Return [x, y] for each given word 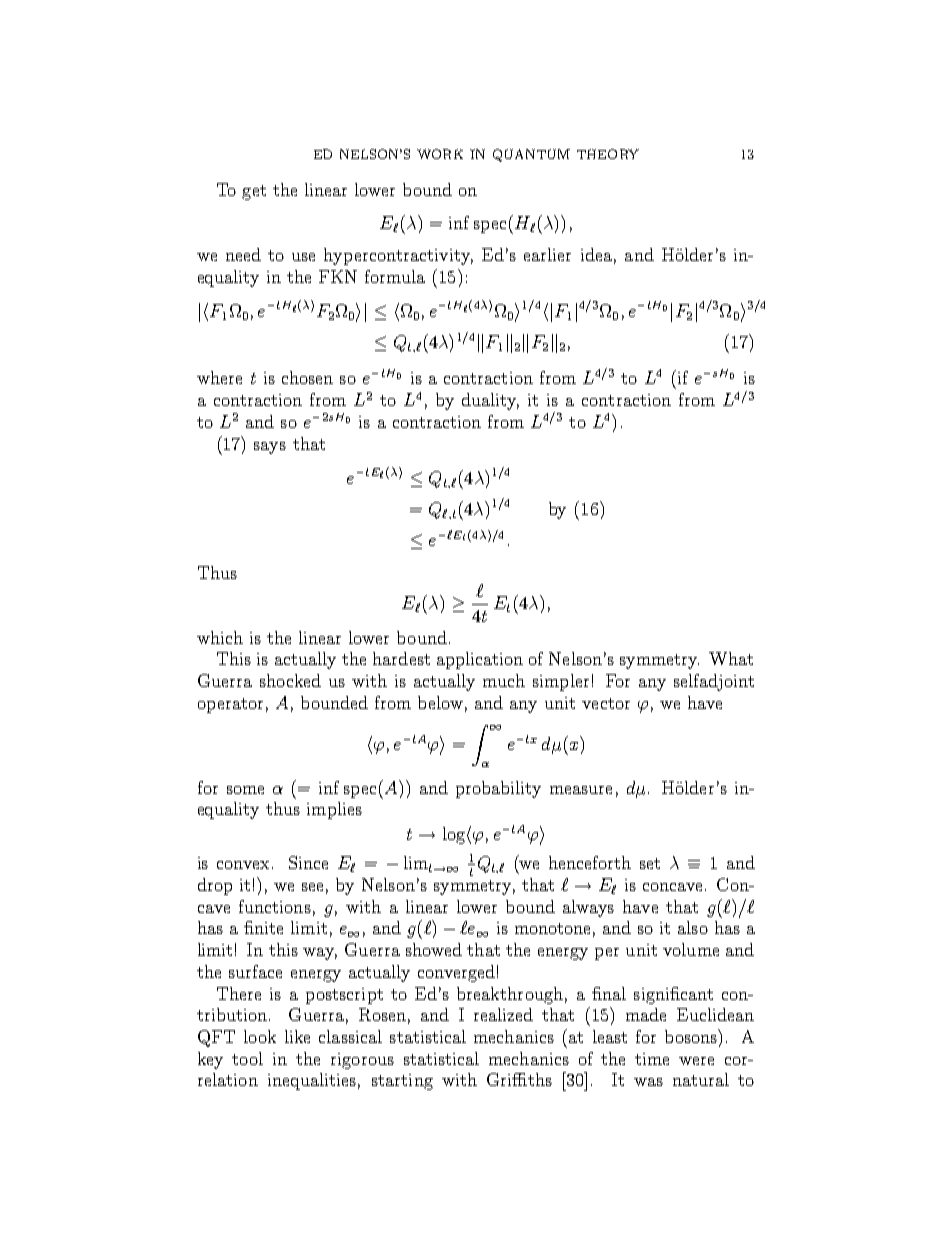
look [260, 1036]
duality [490, 401]
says [270, 448]
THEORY [608, 154]
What [731, 658]
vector [606, 703]
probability [498, 789]
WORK [440, 154]
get [254, 192]
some [245, 790]
